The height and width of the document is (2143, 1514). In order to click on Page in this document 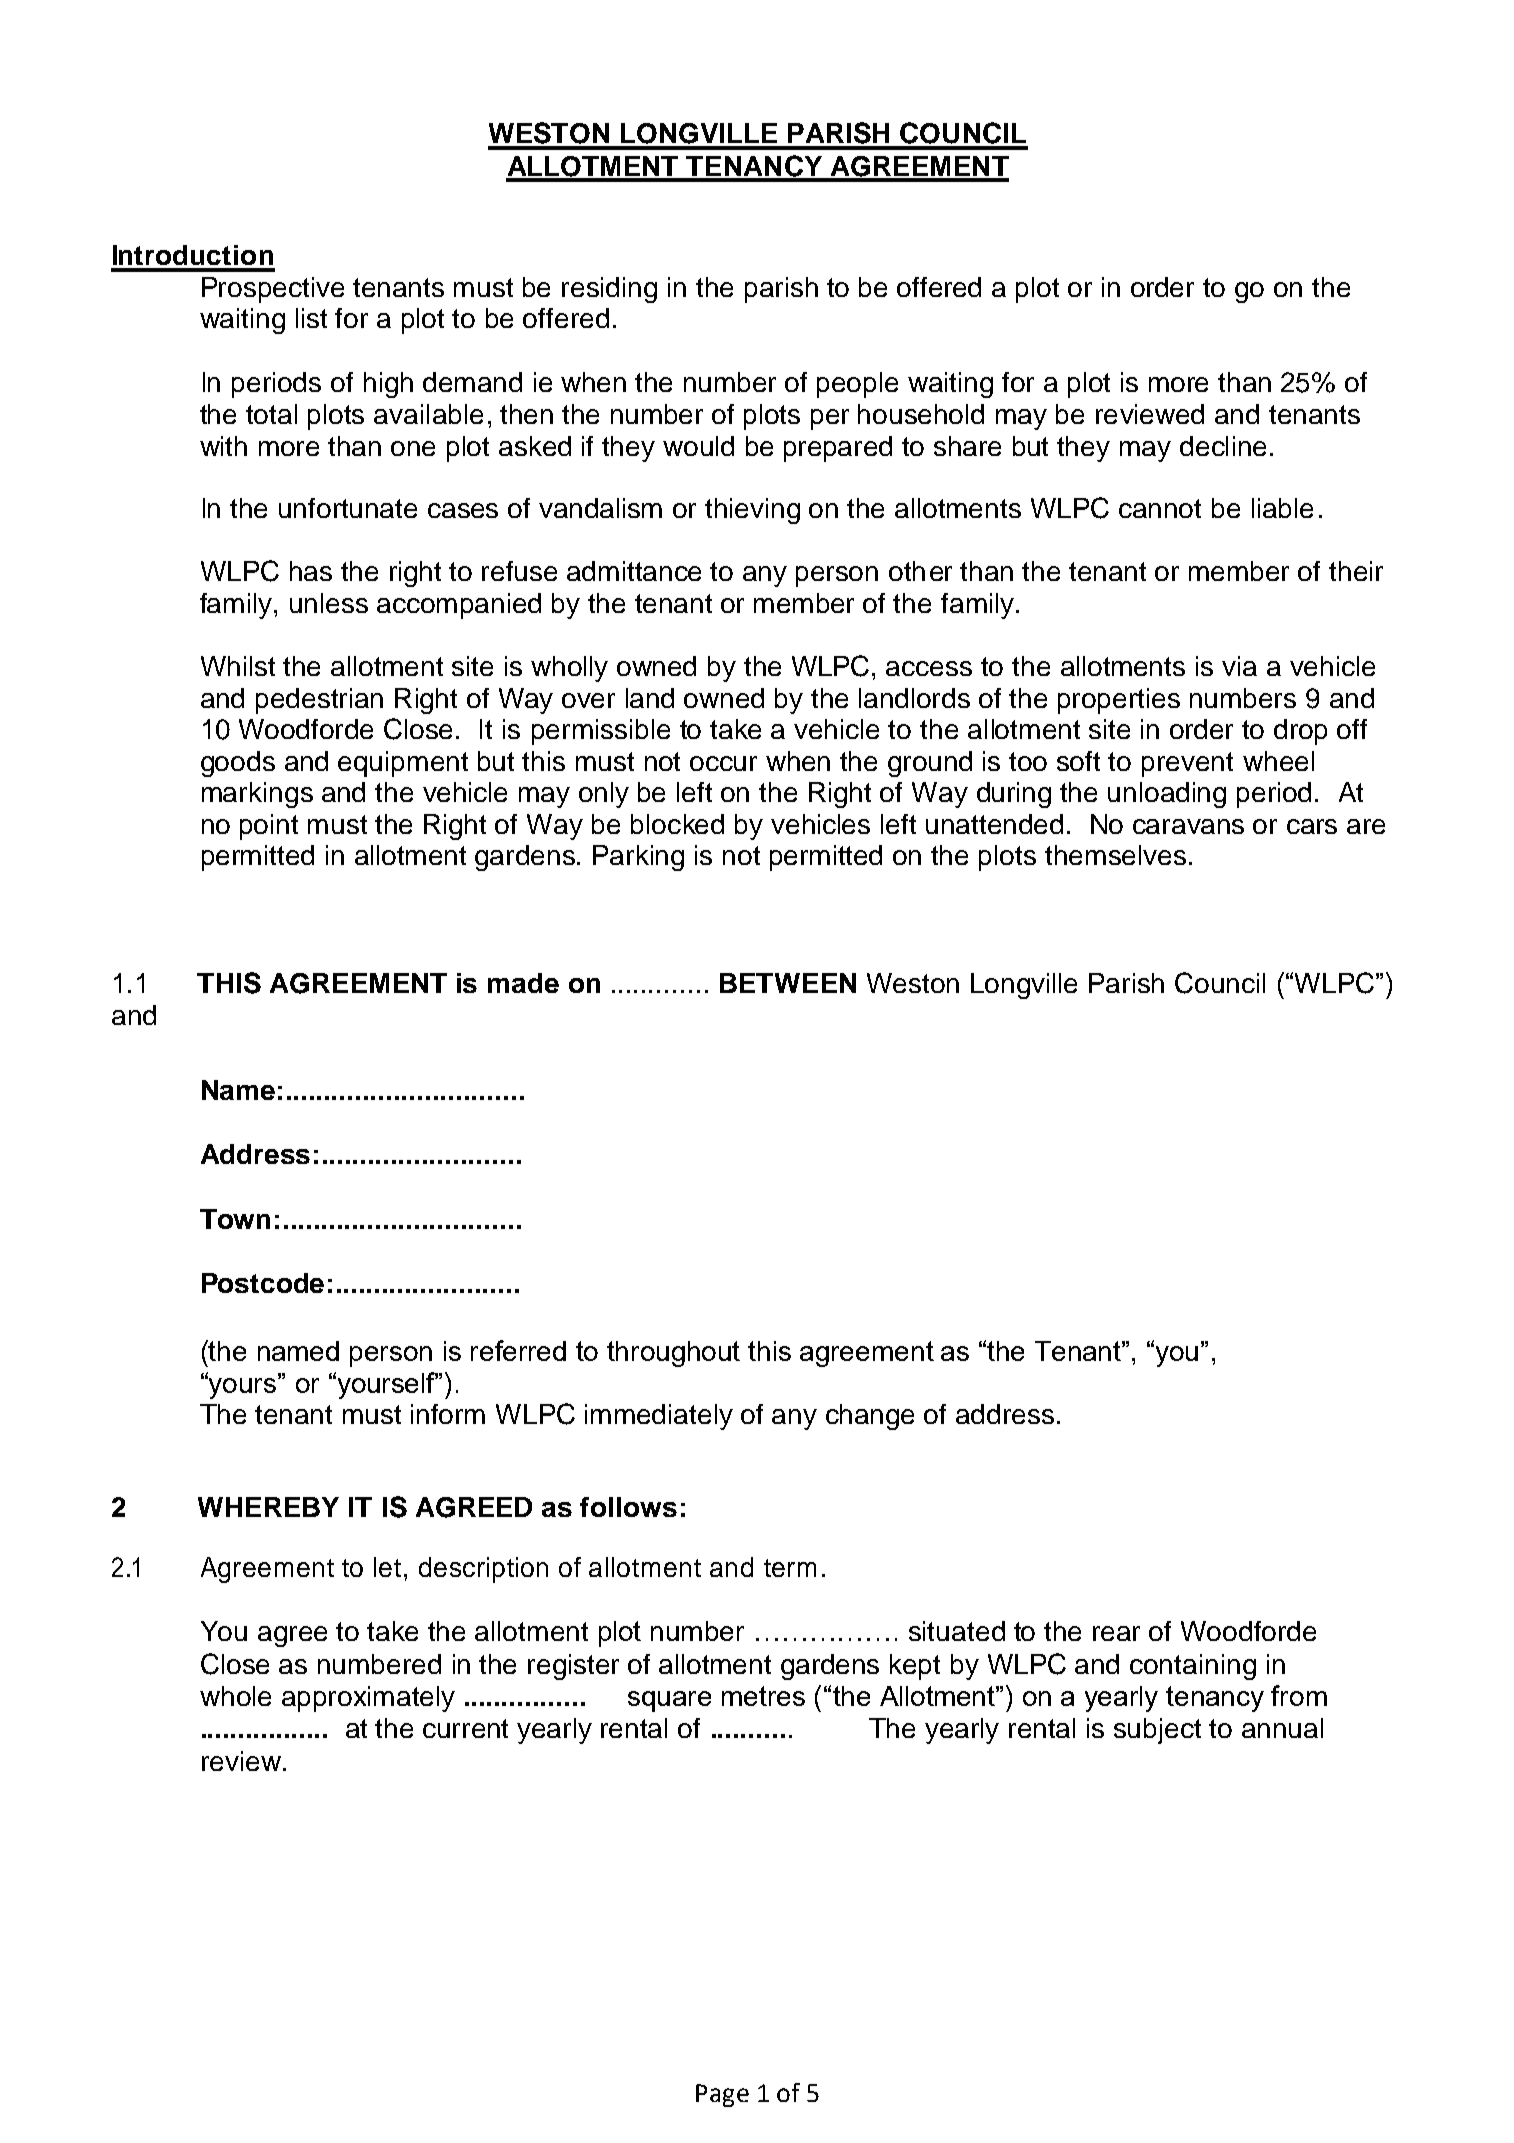, I will do `click(722, 2095)`.
